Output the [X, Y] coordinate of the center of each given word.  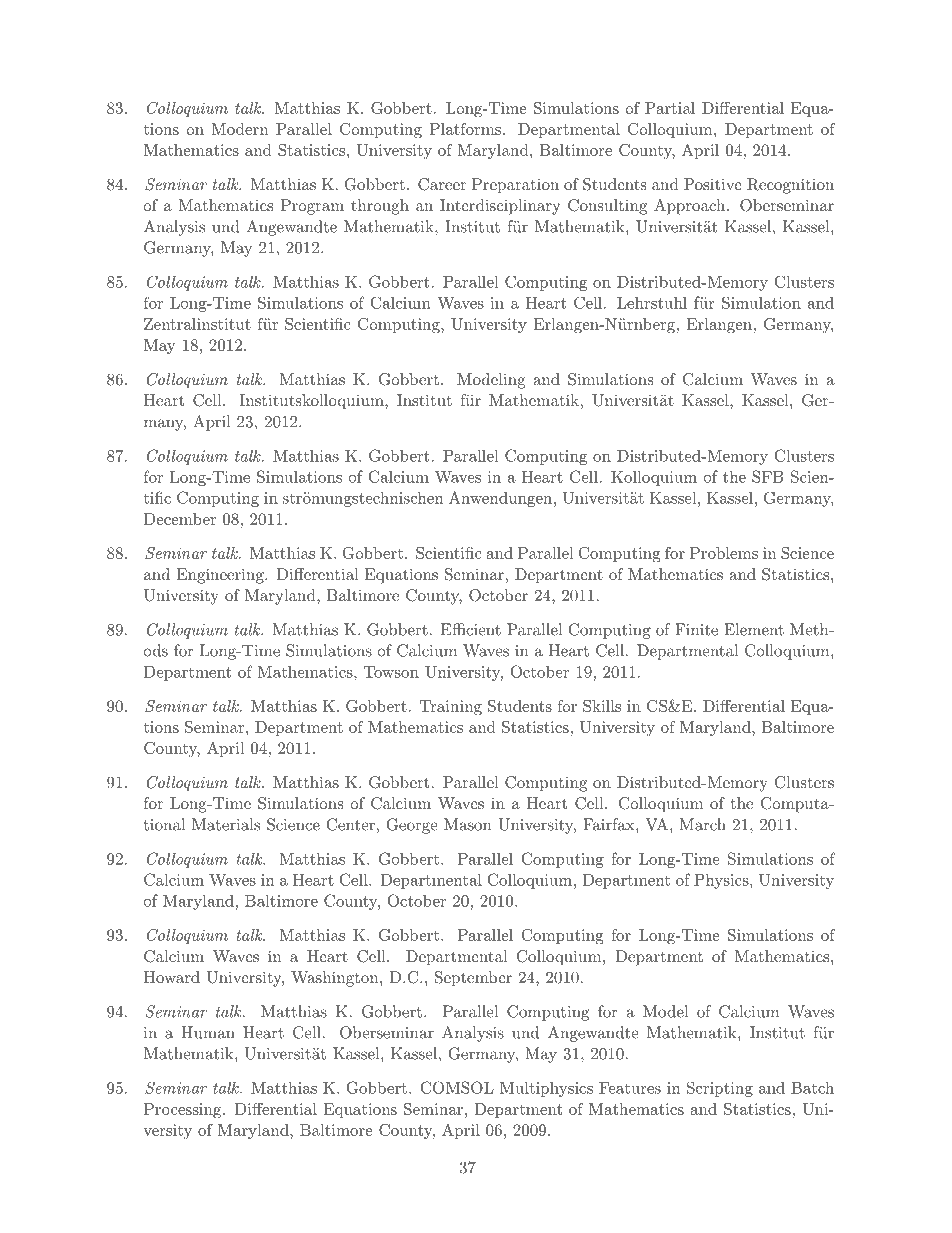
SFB [768, 476]
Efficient [471, 629]
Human [208, 1032]
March [703, 824]
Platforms [465, 129]
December [180, 519]
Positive [713, 184]
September [473, 979]
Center [351, 824]
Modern [239, 129]
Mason [467, 824]
